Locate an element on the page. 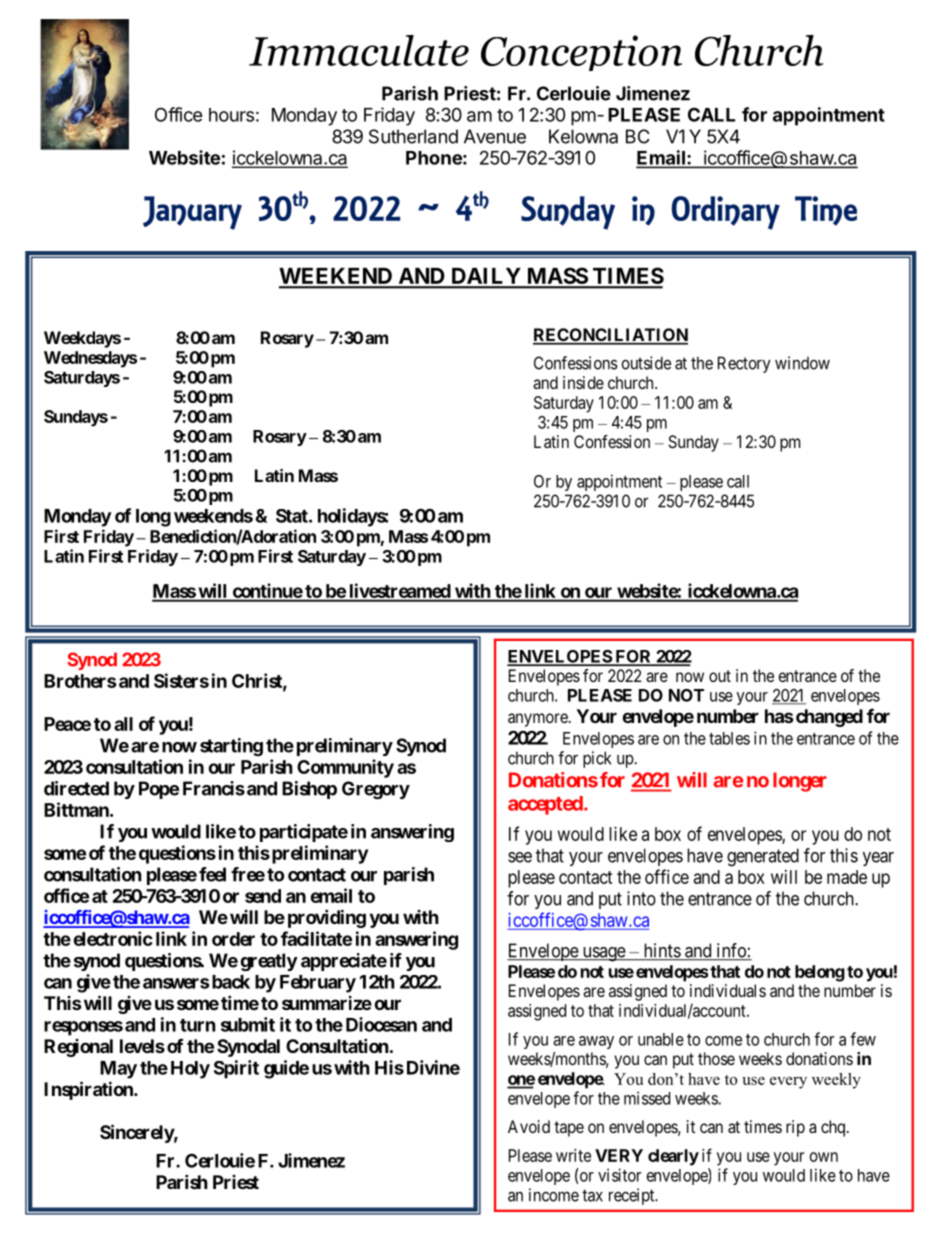 This page has height=1233, width=952. changed is located at coordinates (829, 718).
